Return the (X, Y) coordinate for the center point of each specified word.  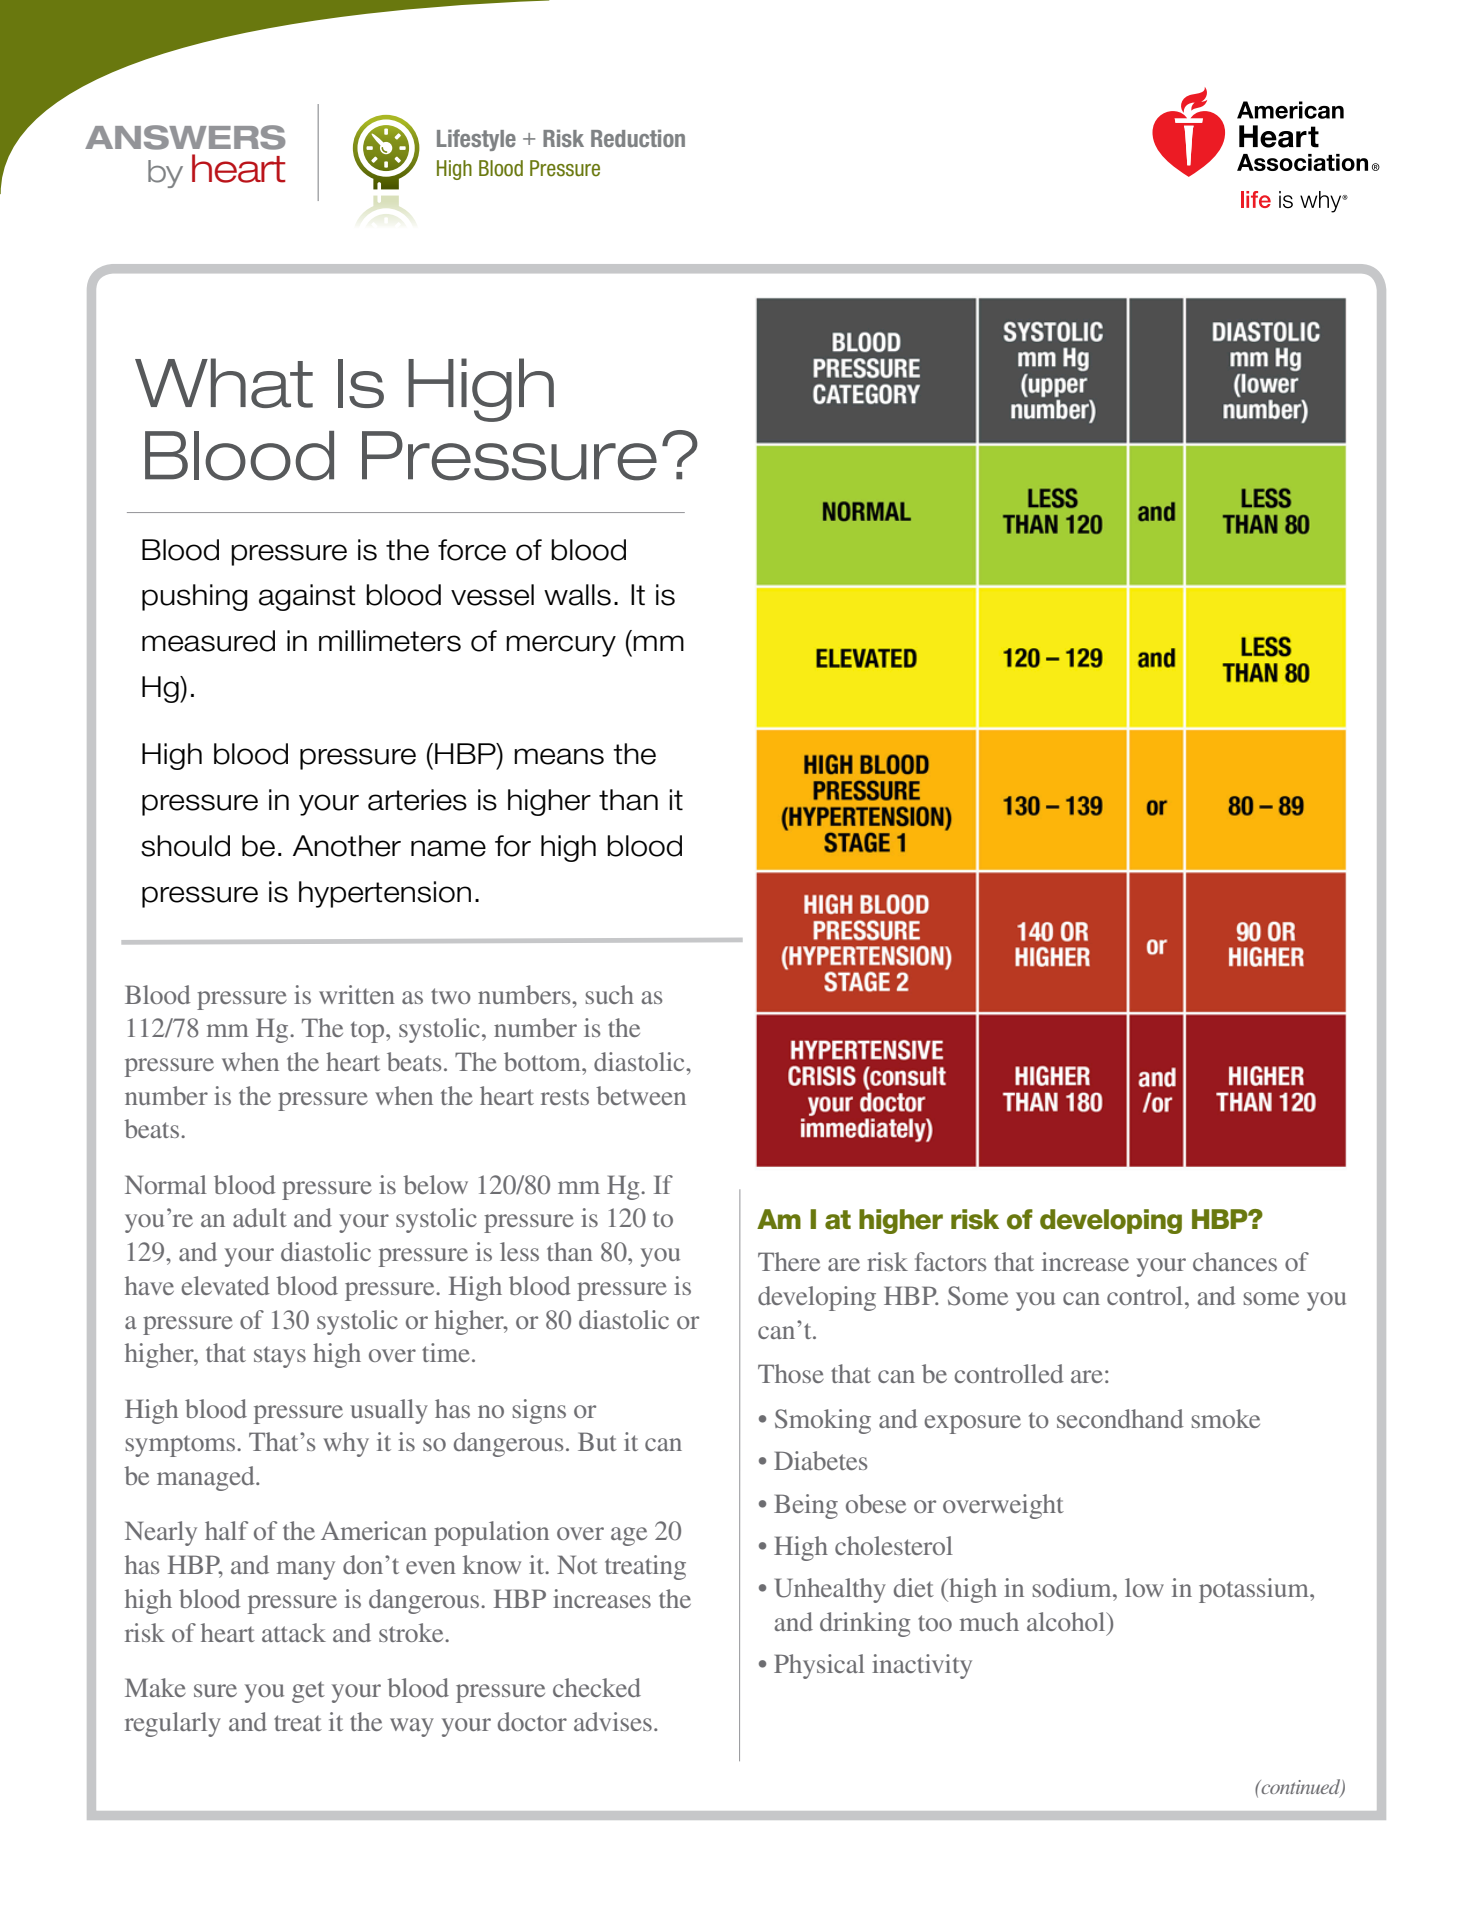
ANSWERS (185, 137)
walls (577, 595)
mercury (561, 646)
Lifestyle (476, 140)
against (307, 597)
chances (1235, 1261)
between (641, 1095)
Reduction (638, 138)
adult (260, 1217)
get (308, 1692)
